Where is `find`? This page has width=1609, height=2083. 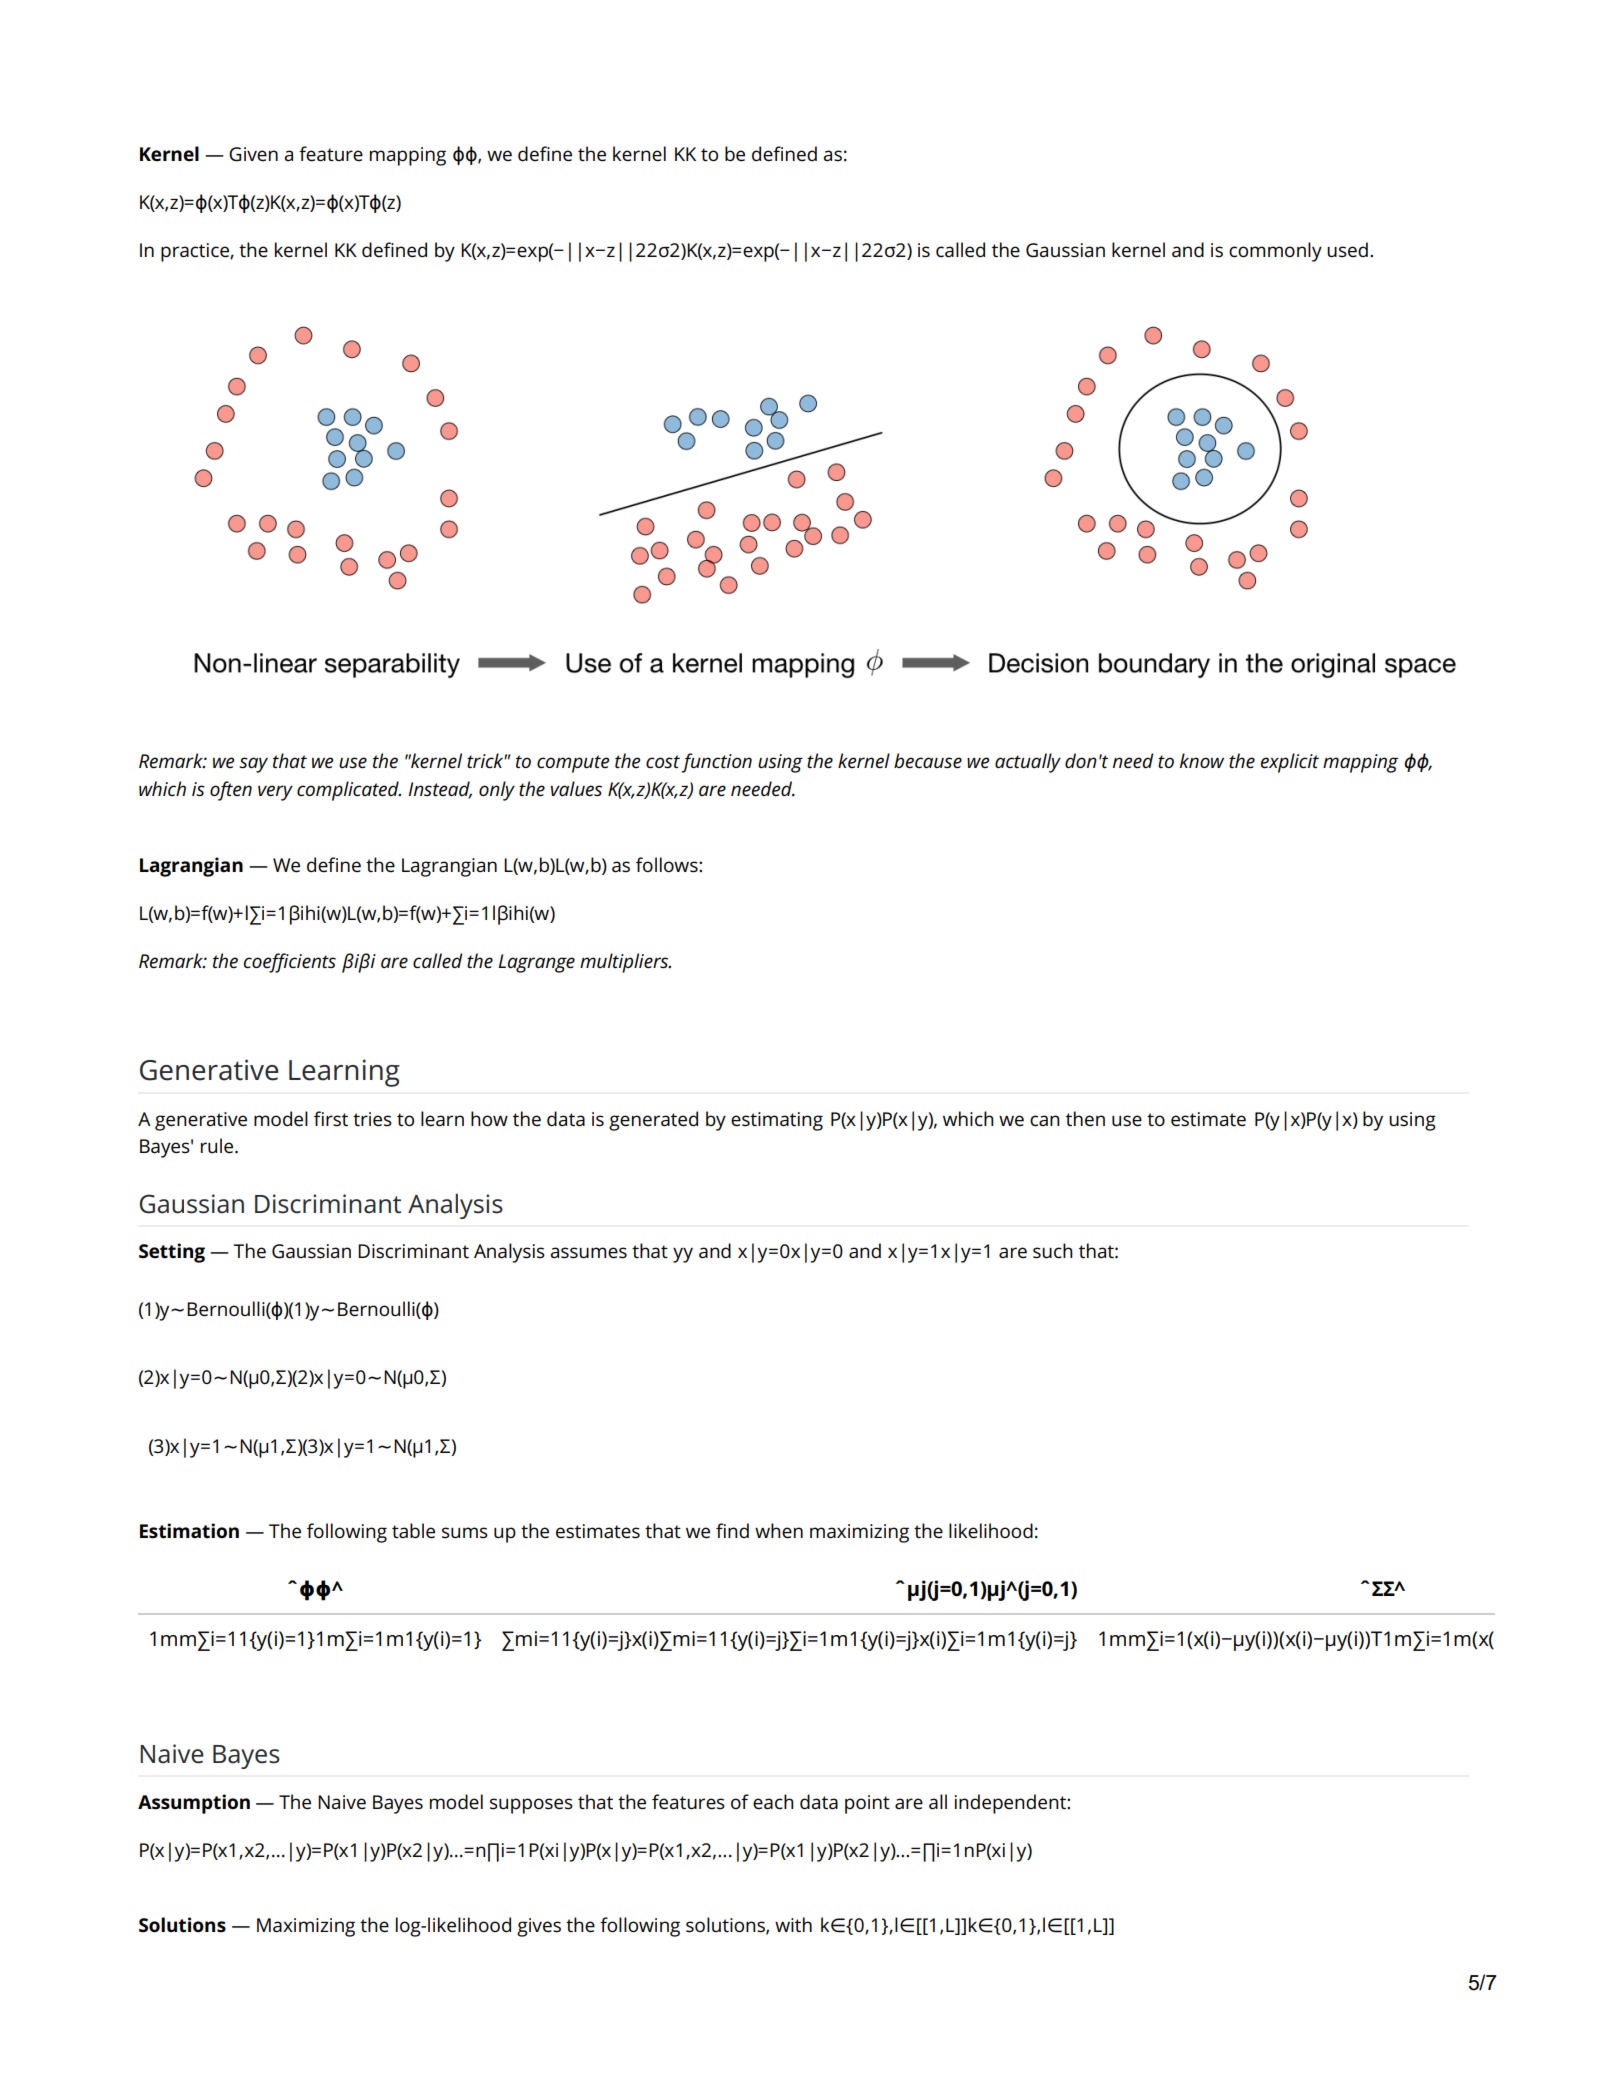 find is located at coordinates (732, 1530).
